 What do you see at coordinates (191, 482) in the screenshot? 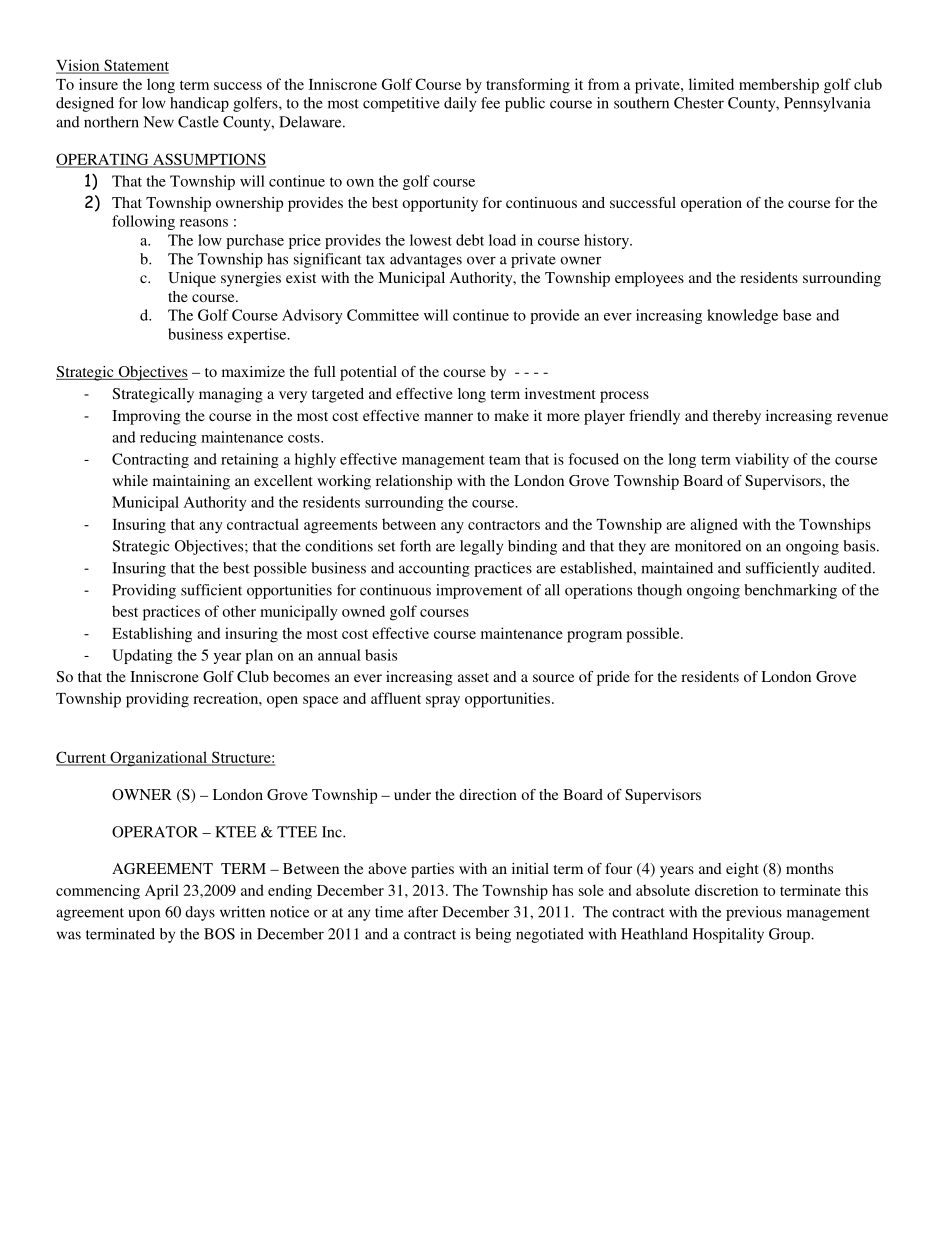
I see `maintaining` at bounding box center [191, 482].
